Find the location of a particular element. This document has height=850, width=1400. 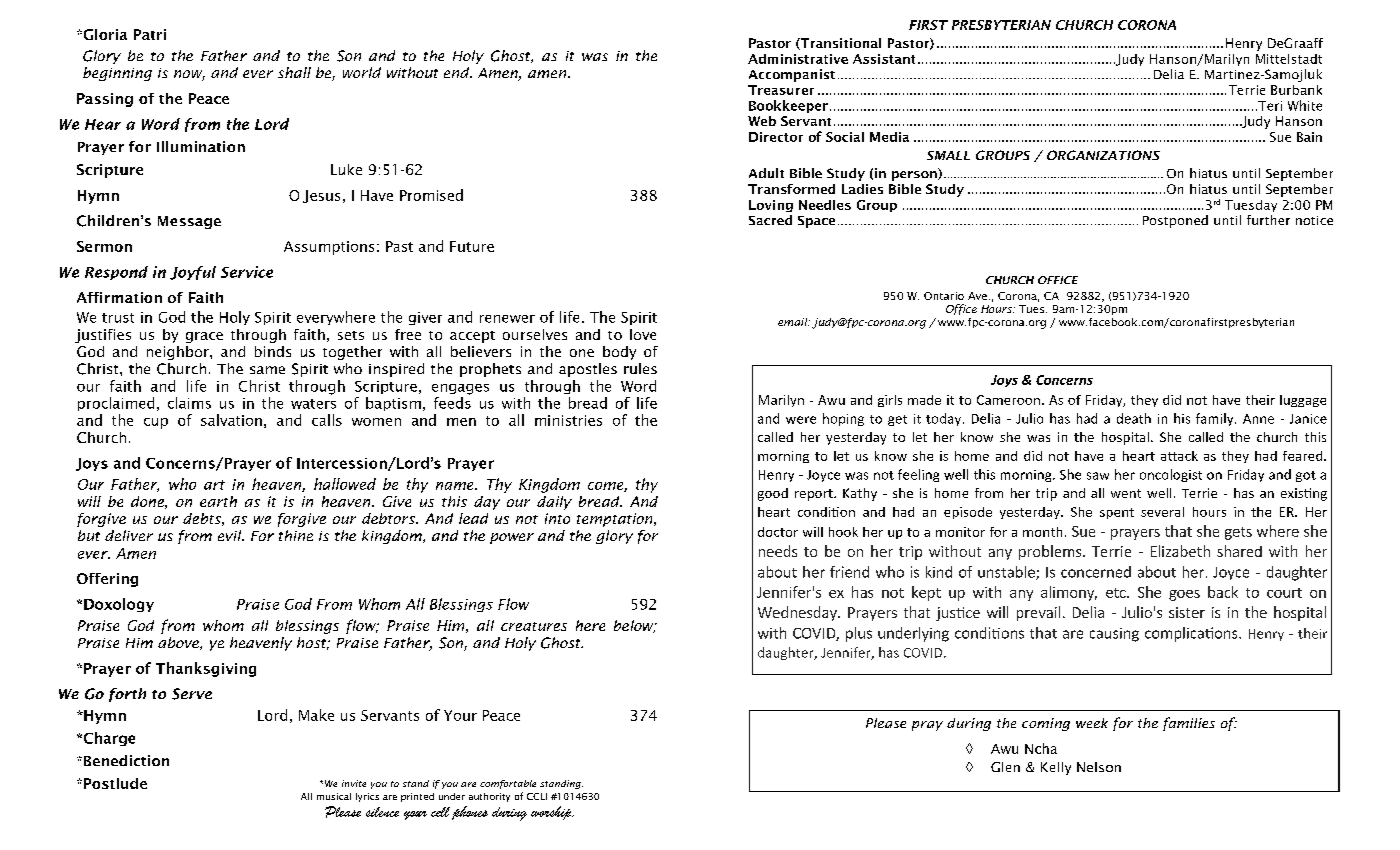

musical is located at coordinates (334, 796).
